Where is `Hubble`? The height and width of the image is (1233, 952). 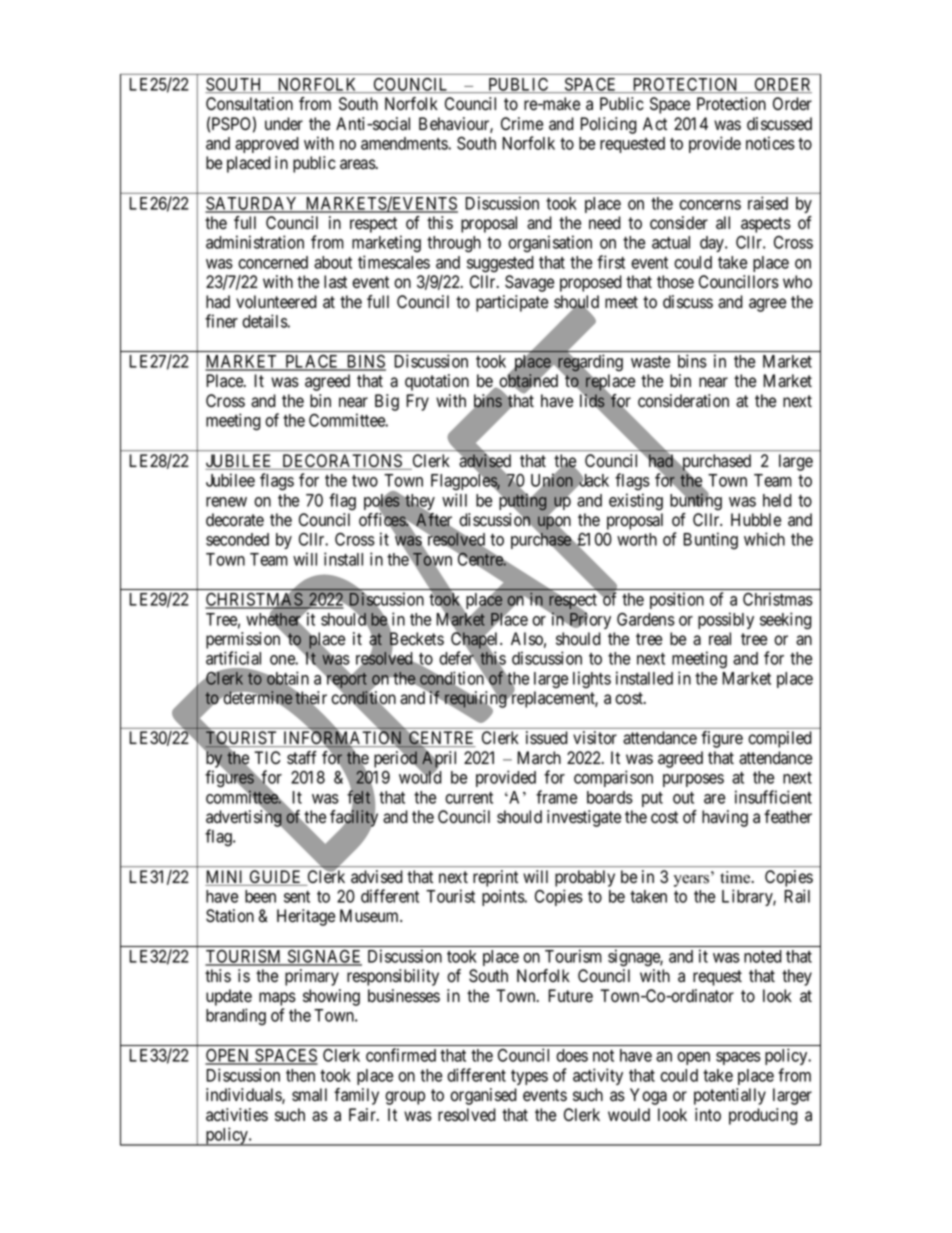
Hubble is located at coordinates (756, 520).
